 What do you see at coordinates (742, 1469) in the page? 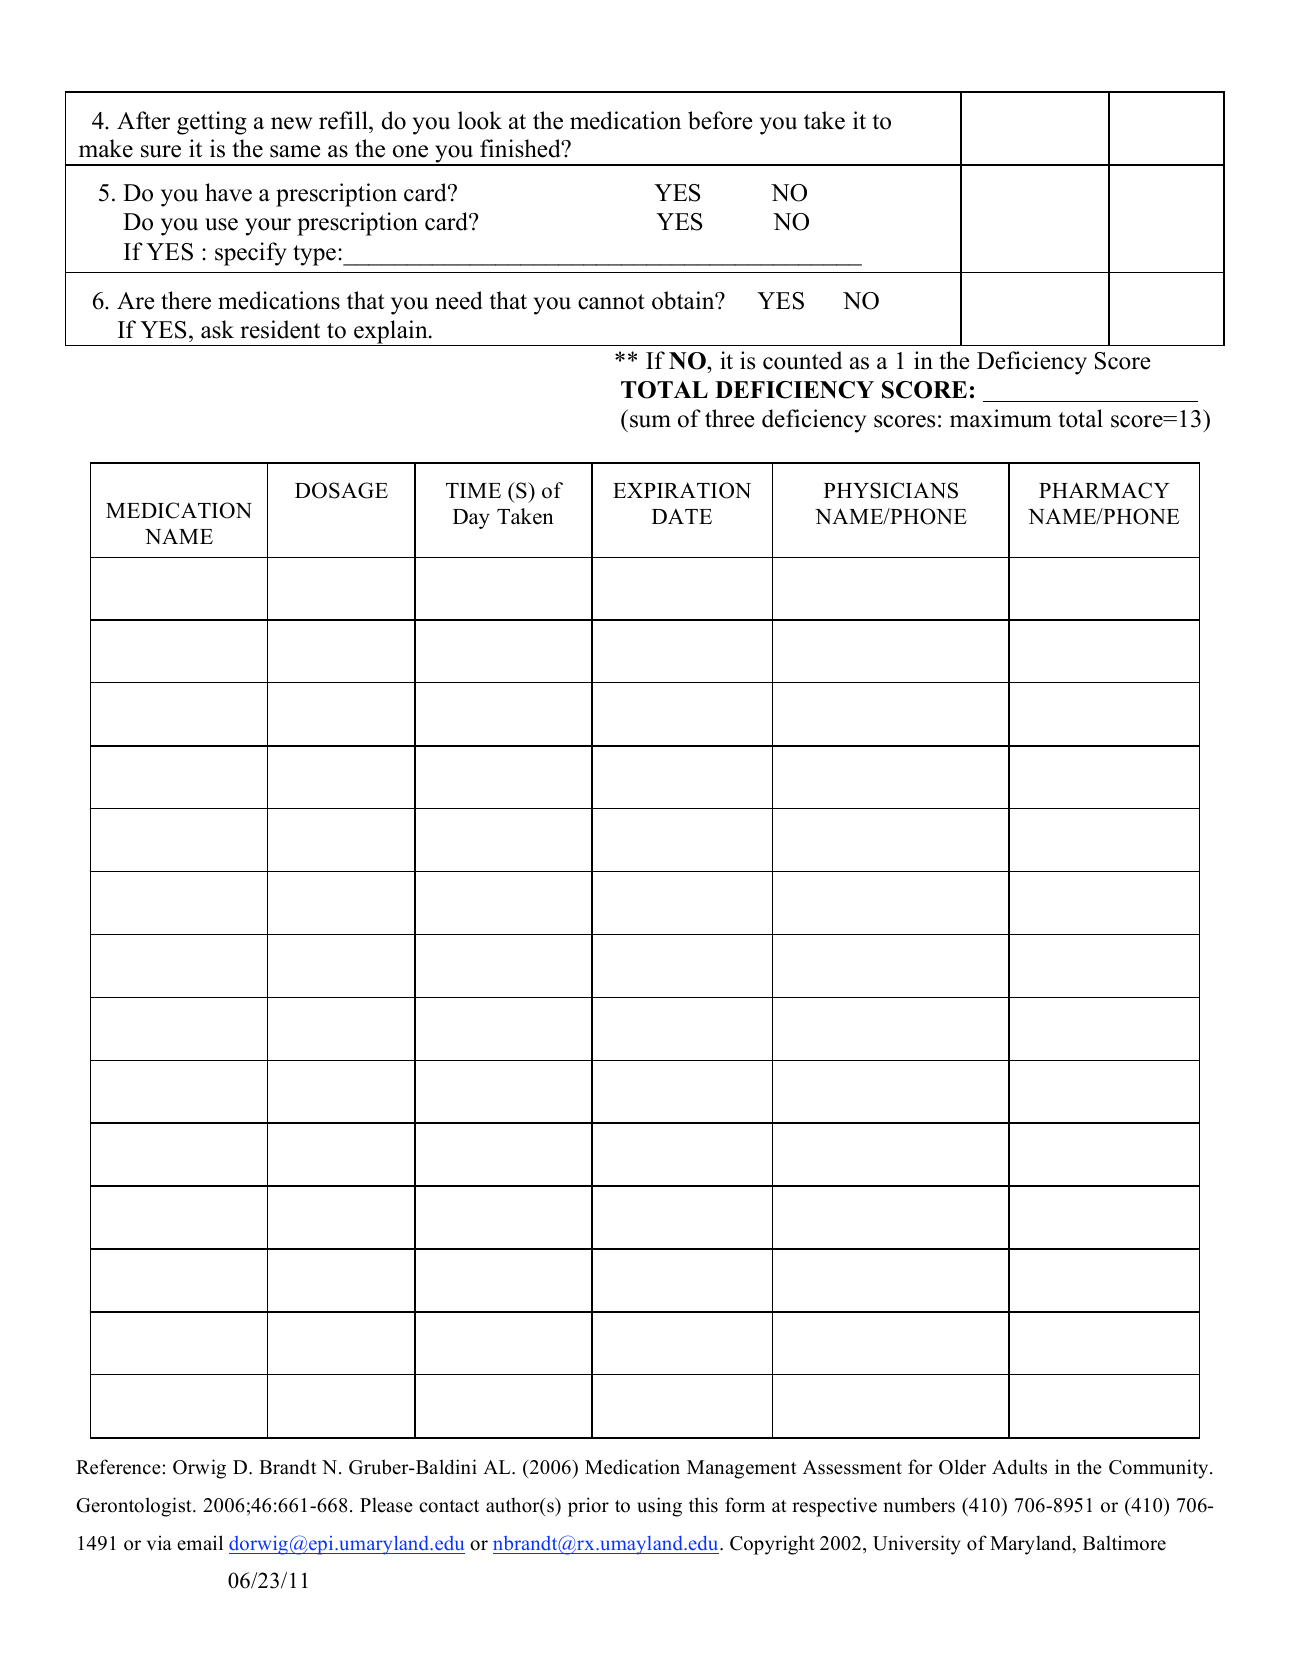
I see `Management` at bounding box center [742, 1469].
